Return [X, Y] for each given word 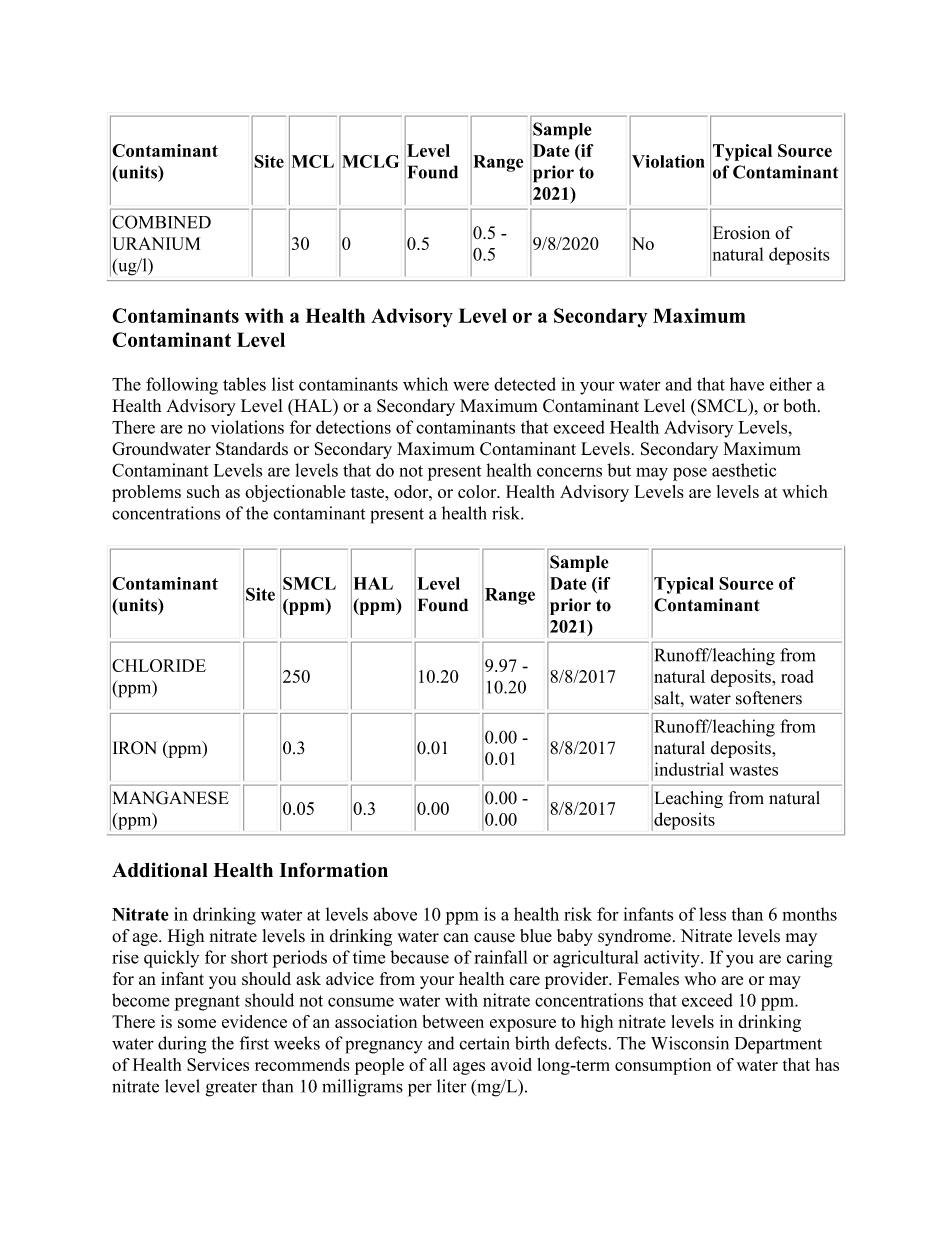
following [182, 386]
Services [218, 1064]
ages [469, 1068]
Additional [160, 870]
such [203, 491]
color [478, 491]
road [797, 676]
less [712, 914]
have [747, 384]
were [471, 386]
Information [333, 870]
